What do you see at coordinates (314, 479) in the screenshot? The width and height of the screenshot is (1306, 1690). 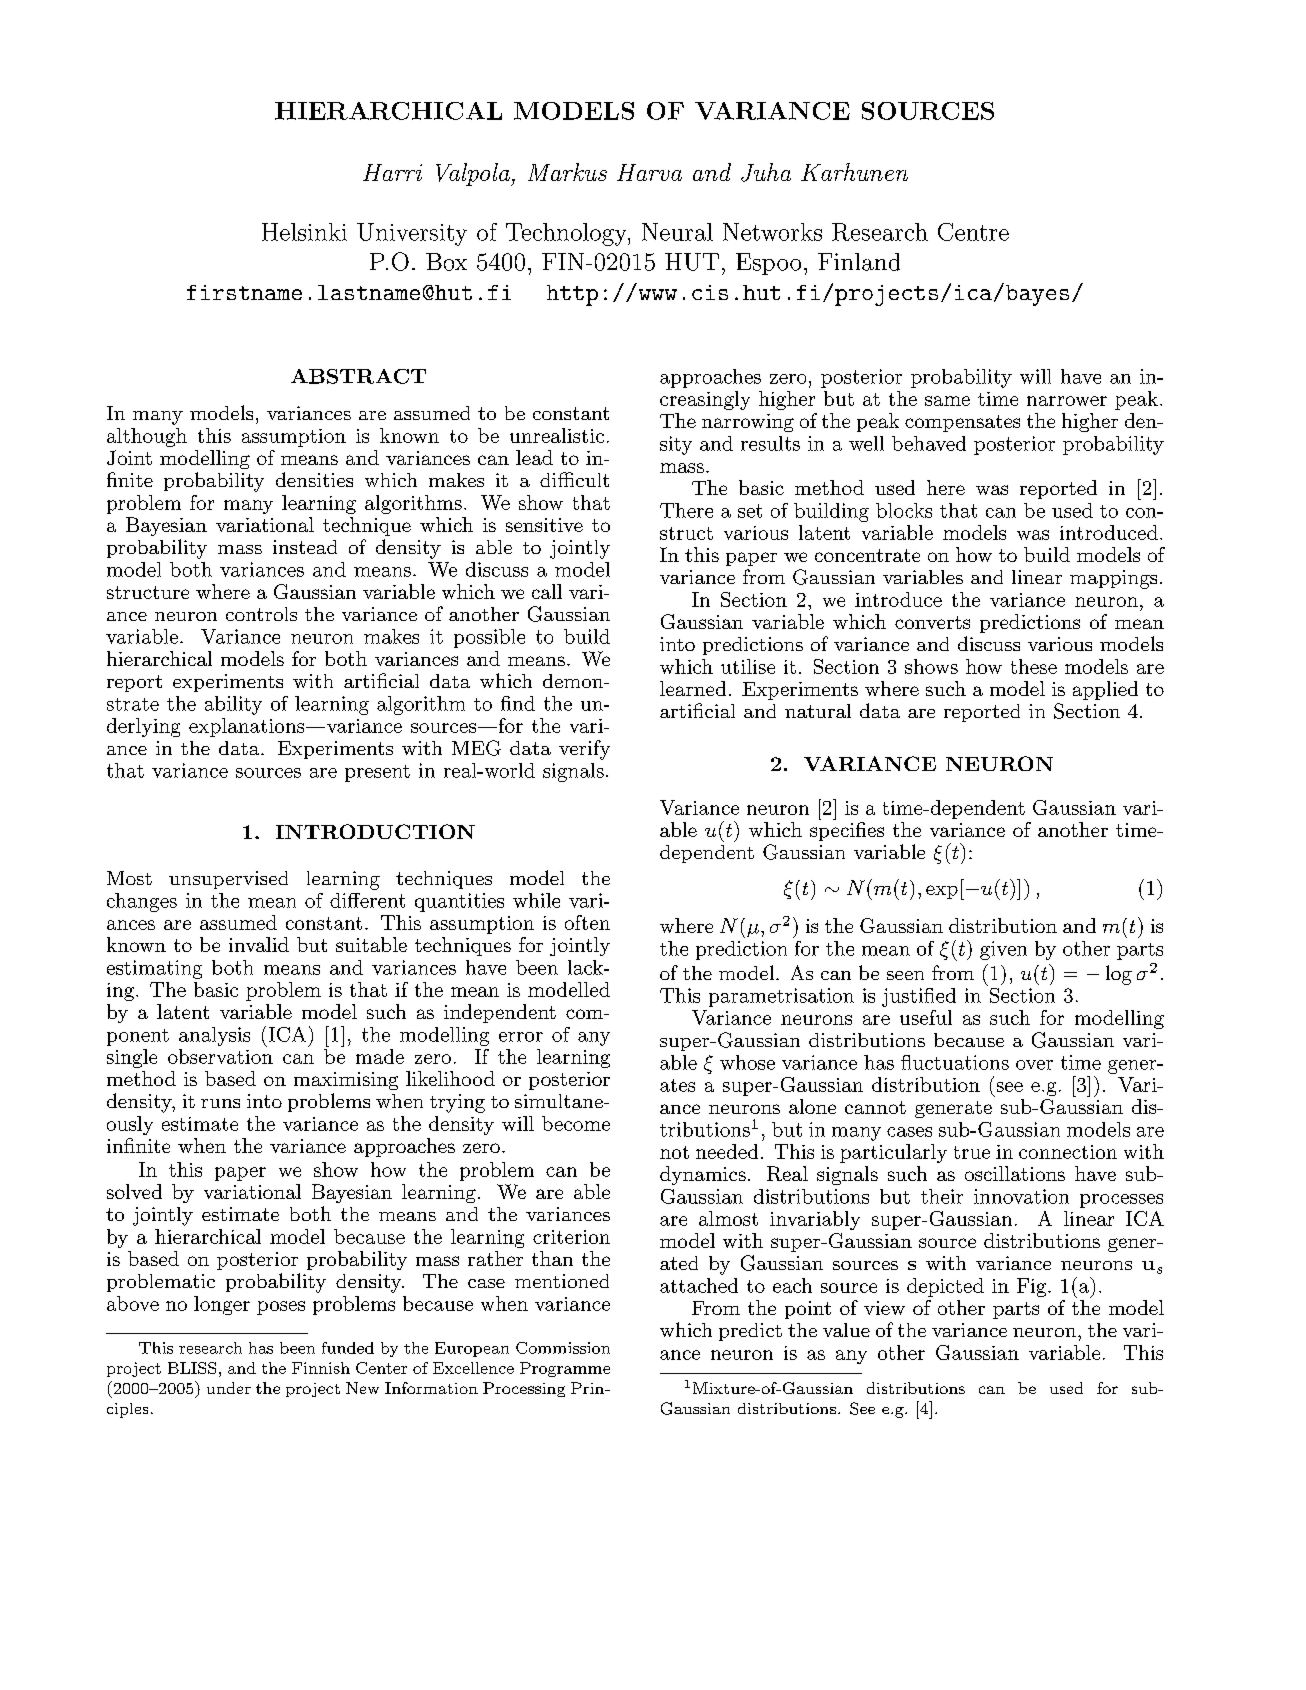 I see `densities` at bounding box center [314, 479].
